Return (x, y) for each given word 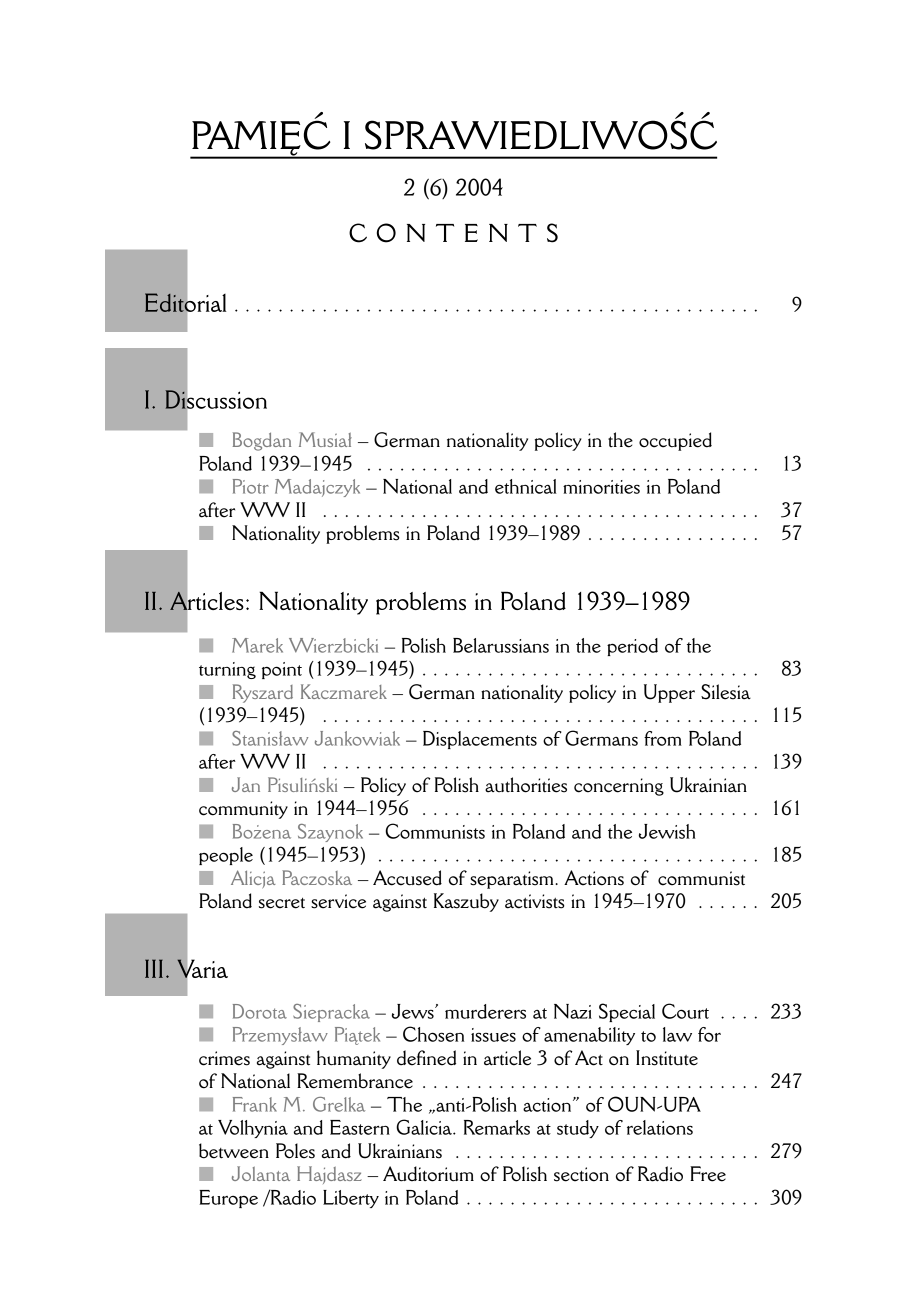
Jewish (667, 831)
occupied (675, 441)
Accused (407, 878)
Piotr (251, 486)
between (234, 1151)
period (632, 647)
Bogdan (262, 441)
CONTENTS (453, 233)
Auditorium (428, 1174)
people (226, 856)
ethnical (526, 486)
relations (660, 1127)
